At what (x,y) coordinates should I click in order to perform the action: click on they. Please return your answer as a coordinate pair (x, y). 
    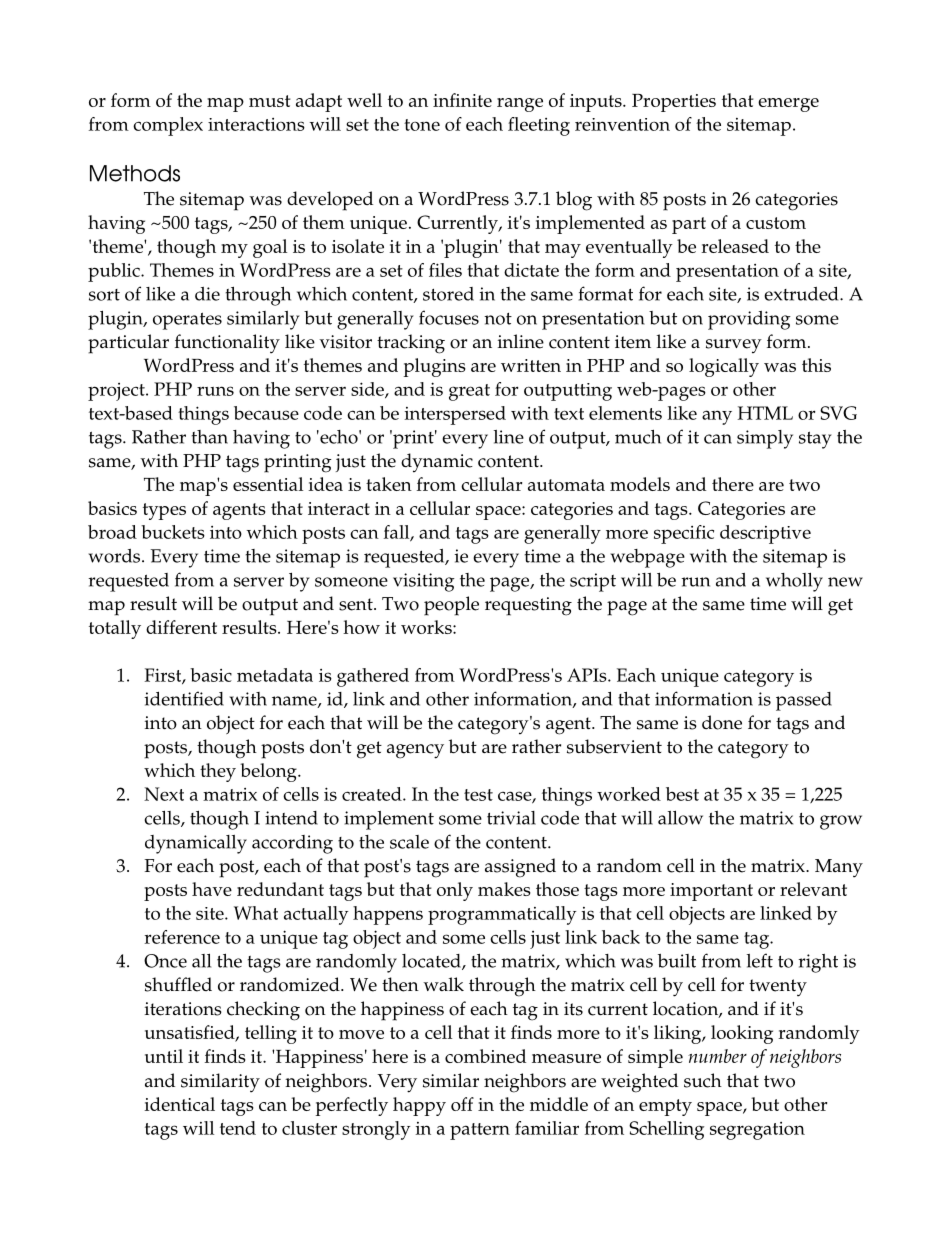
    Looking at the image, I should click on (218, 772).
